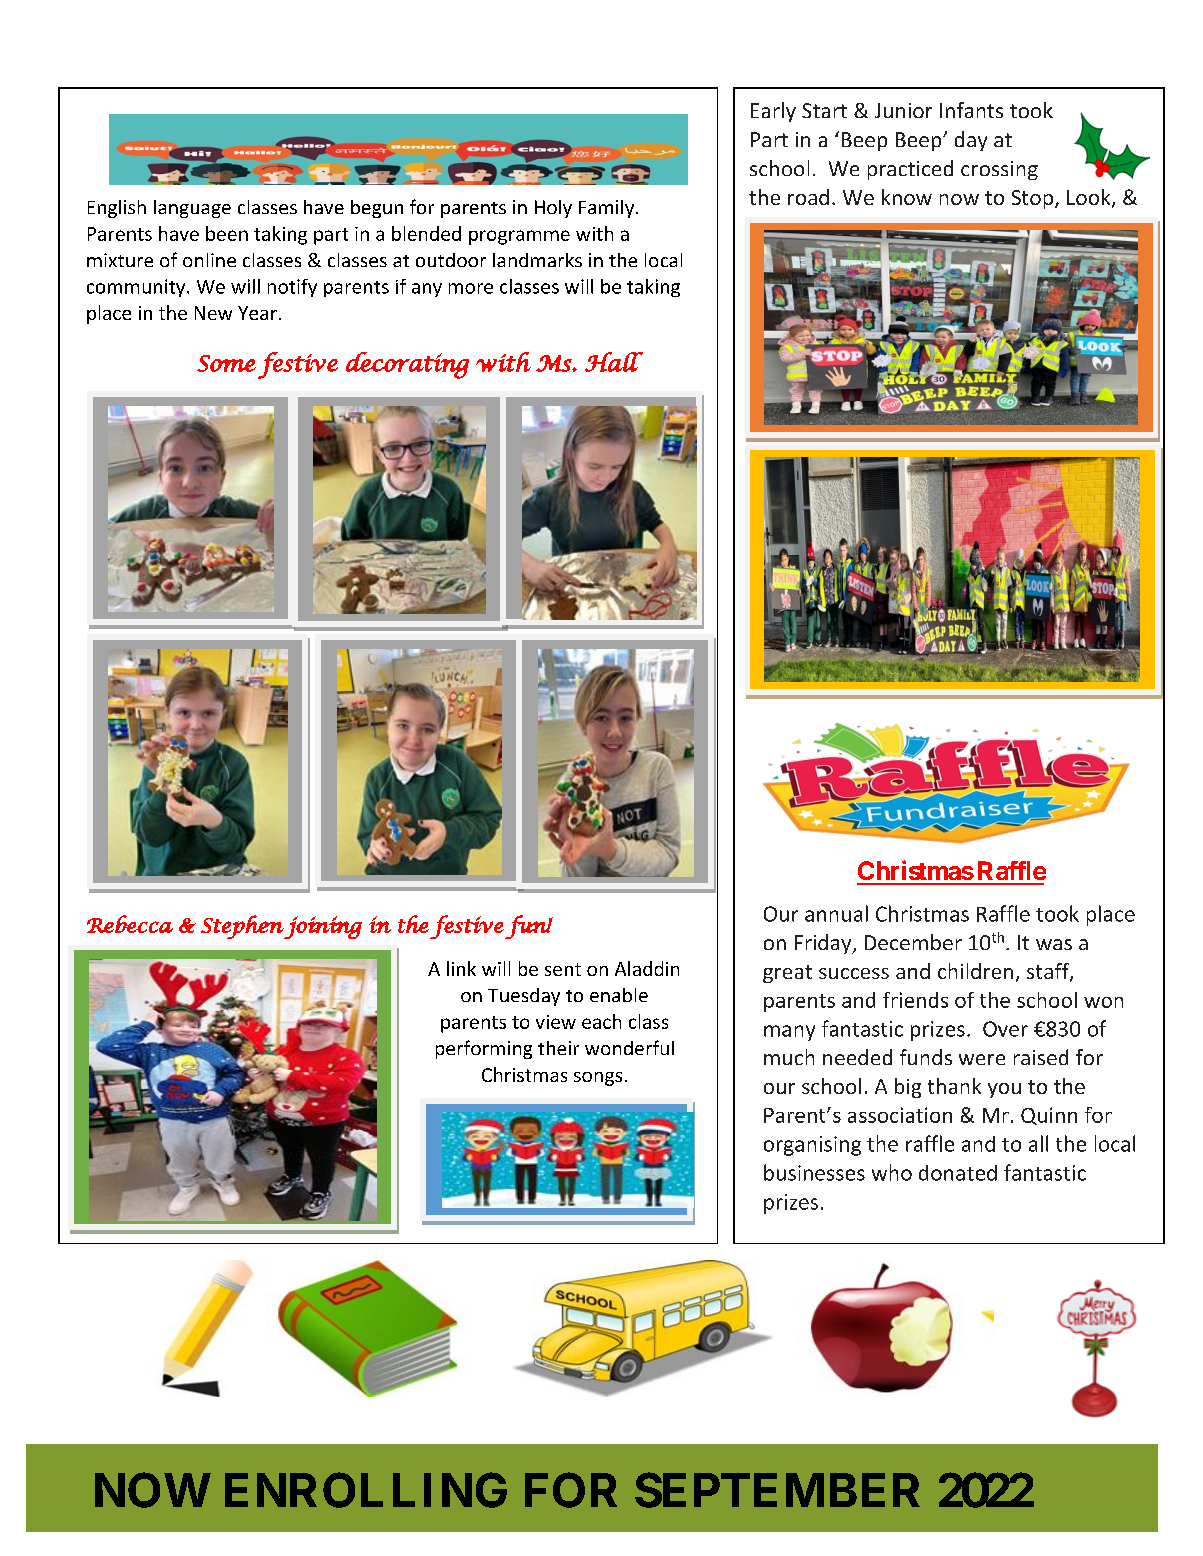 The width and height of the image is (1203, 1556). What do you see at coordinates (601, 1021) in the image?
I see `each` at bounding box center [601, 1021].
